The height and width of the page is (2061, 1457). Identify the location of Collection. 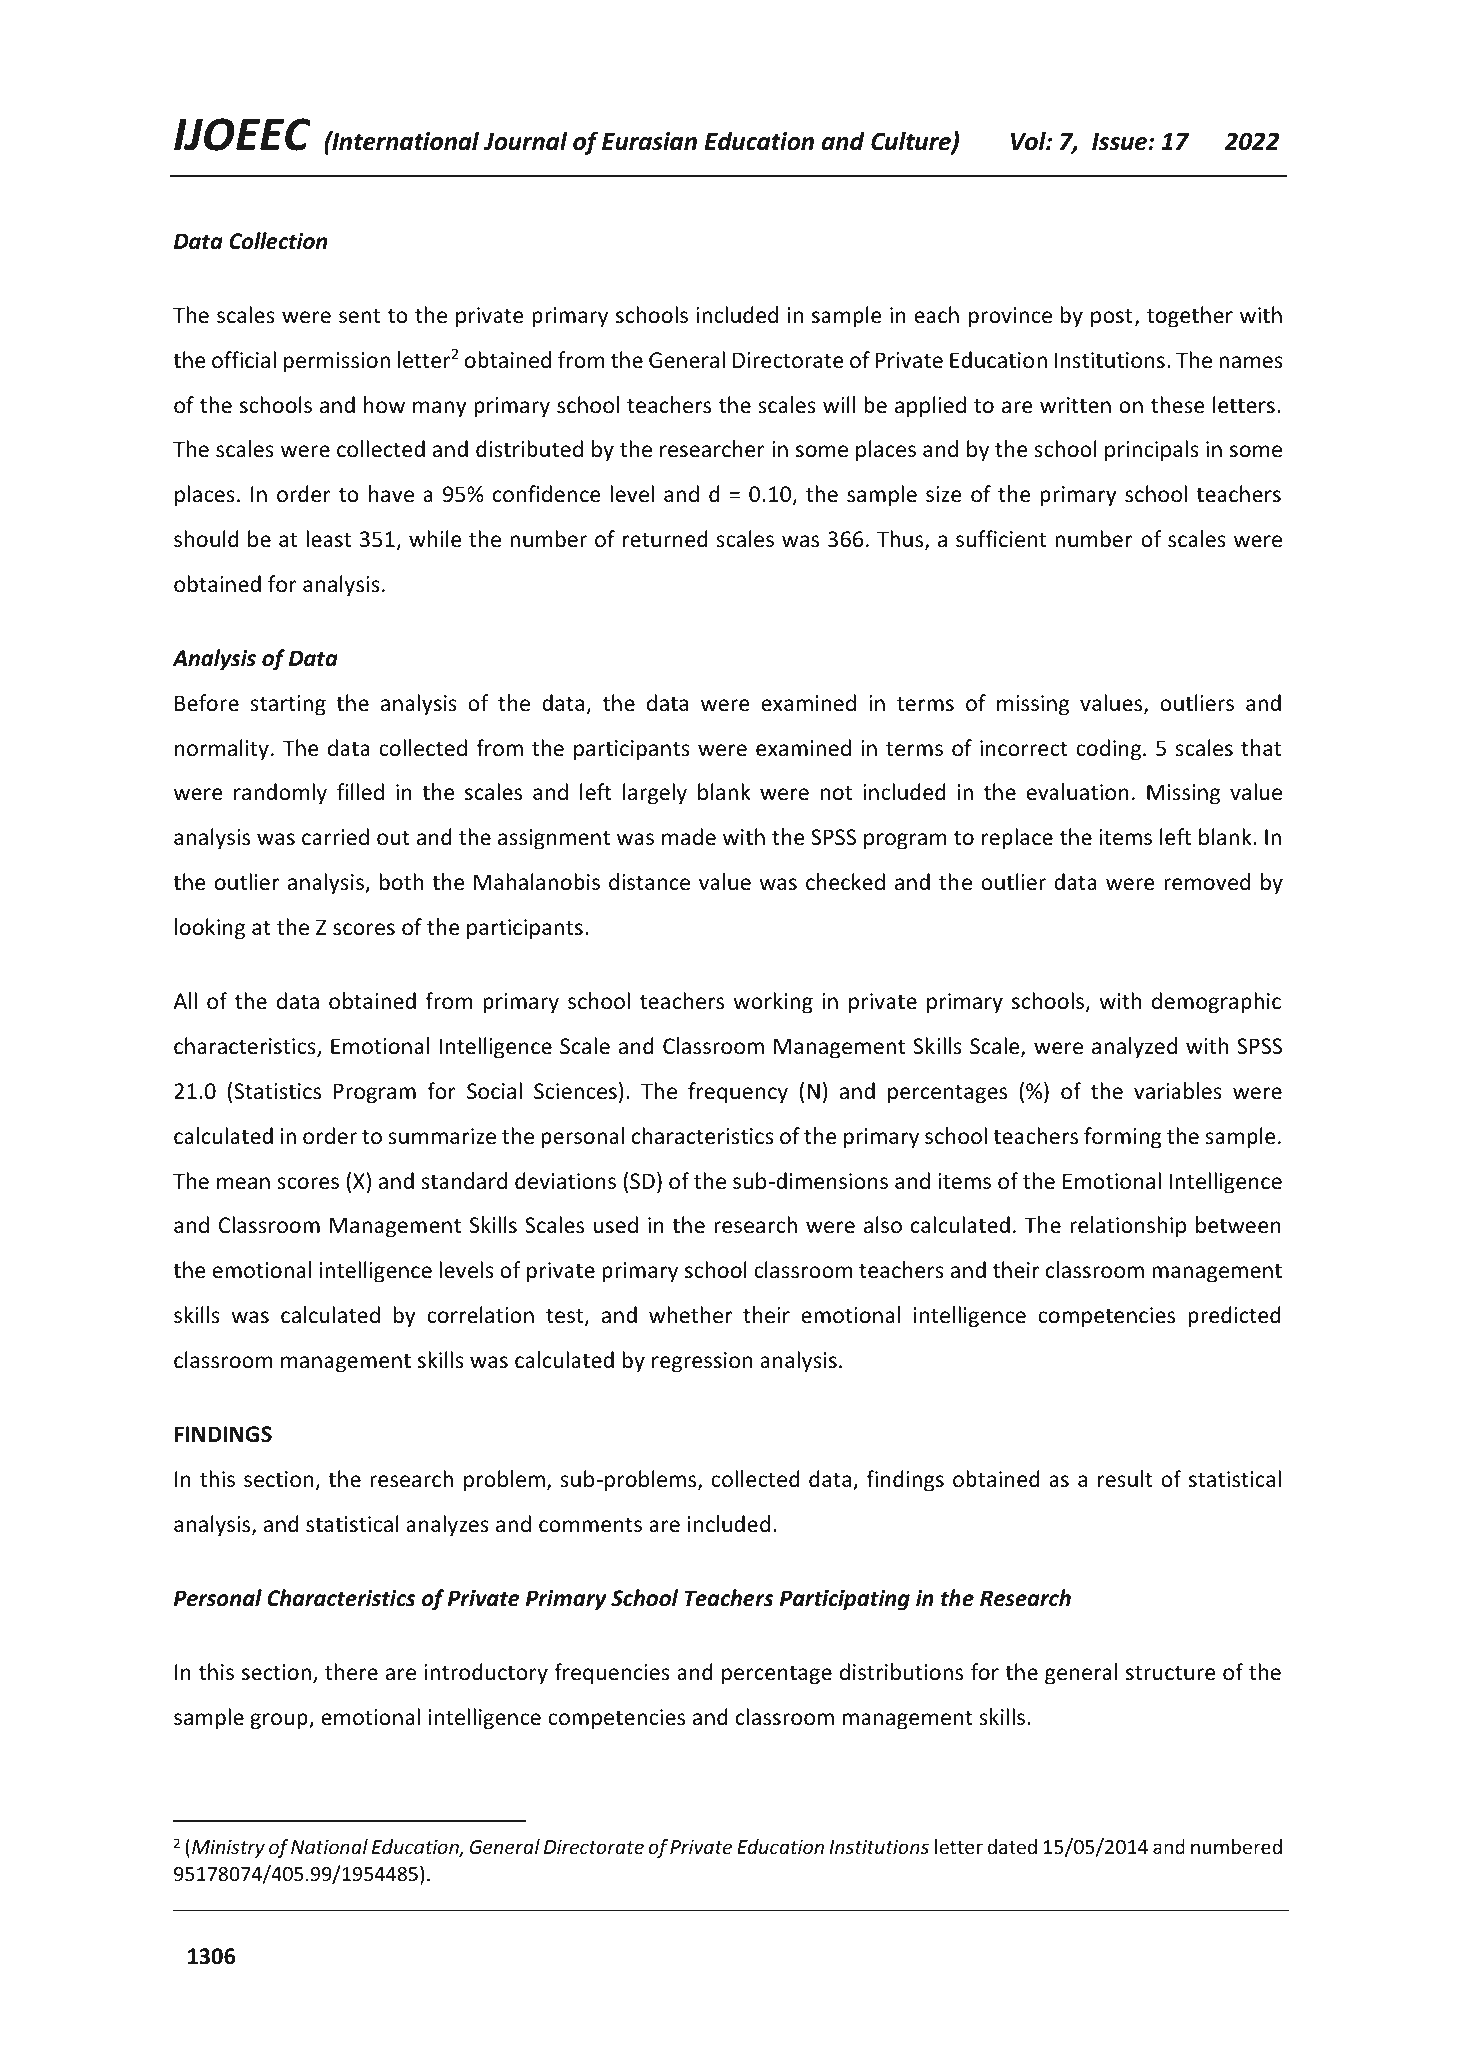
(278, 241).
